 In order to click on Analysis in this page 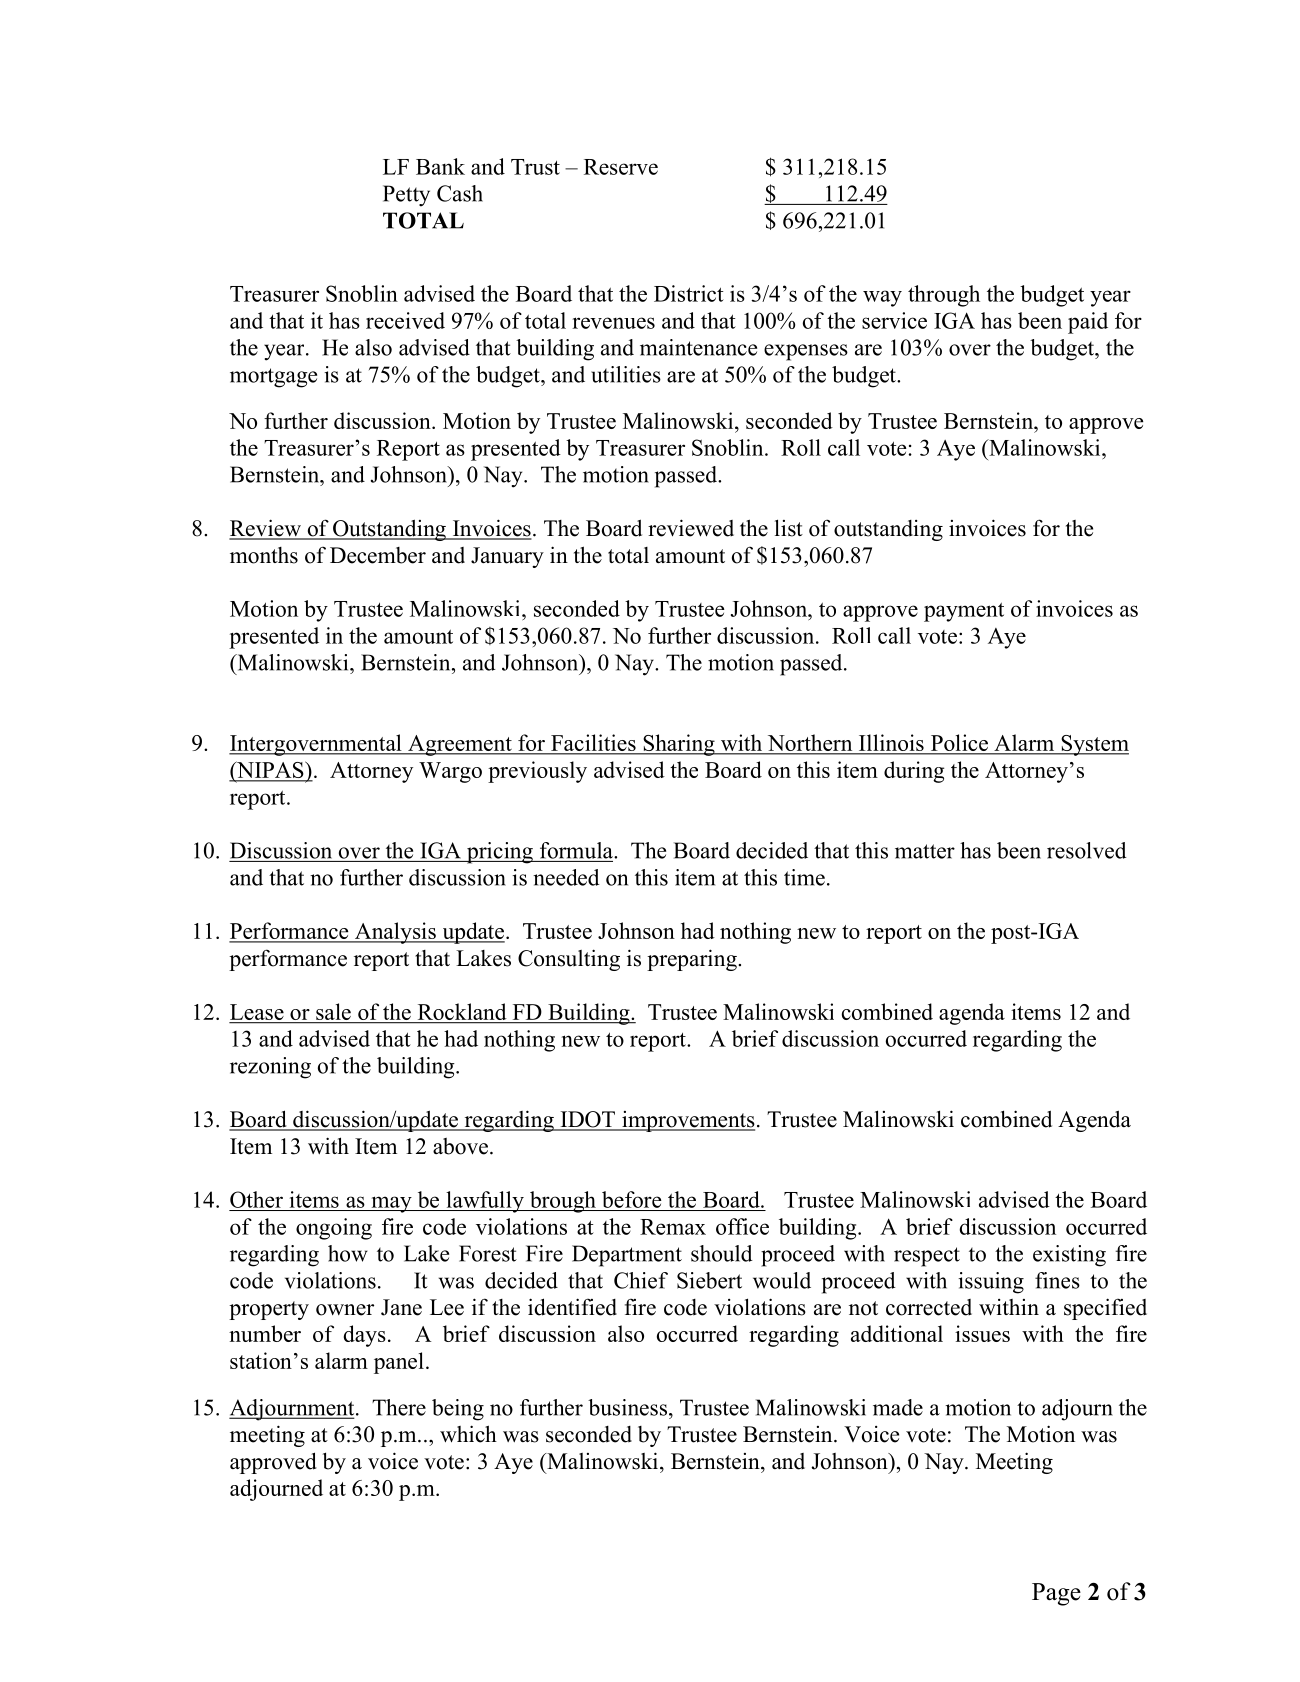, I will do `click(395, 933)`.
